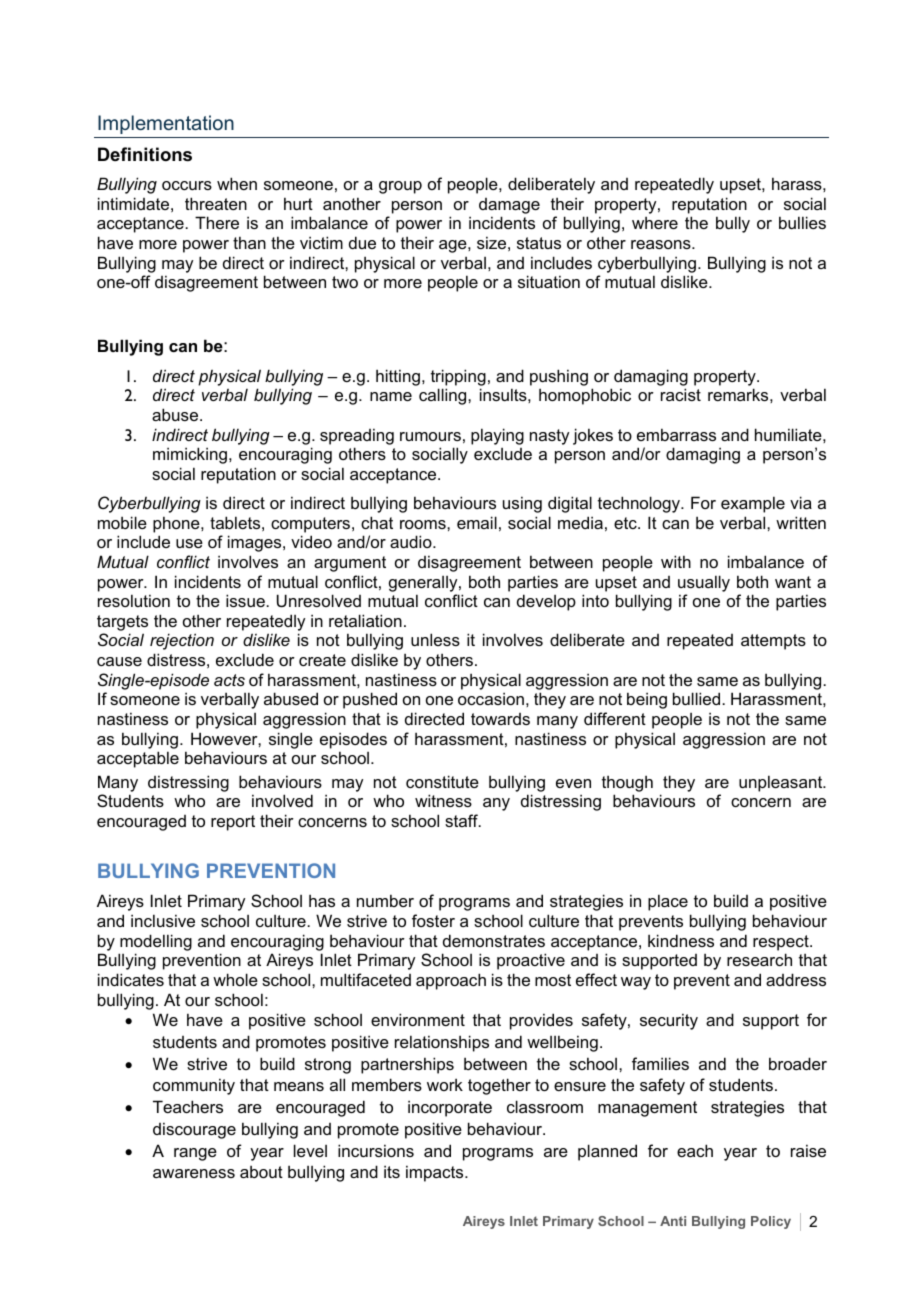  I want to click on where, so click(655, 223).
